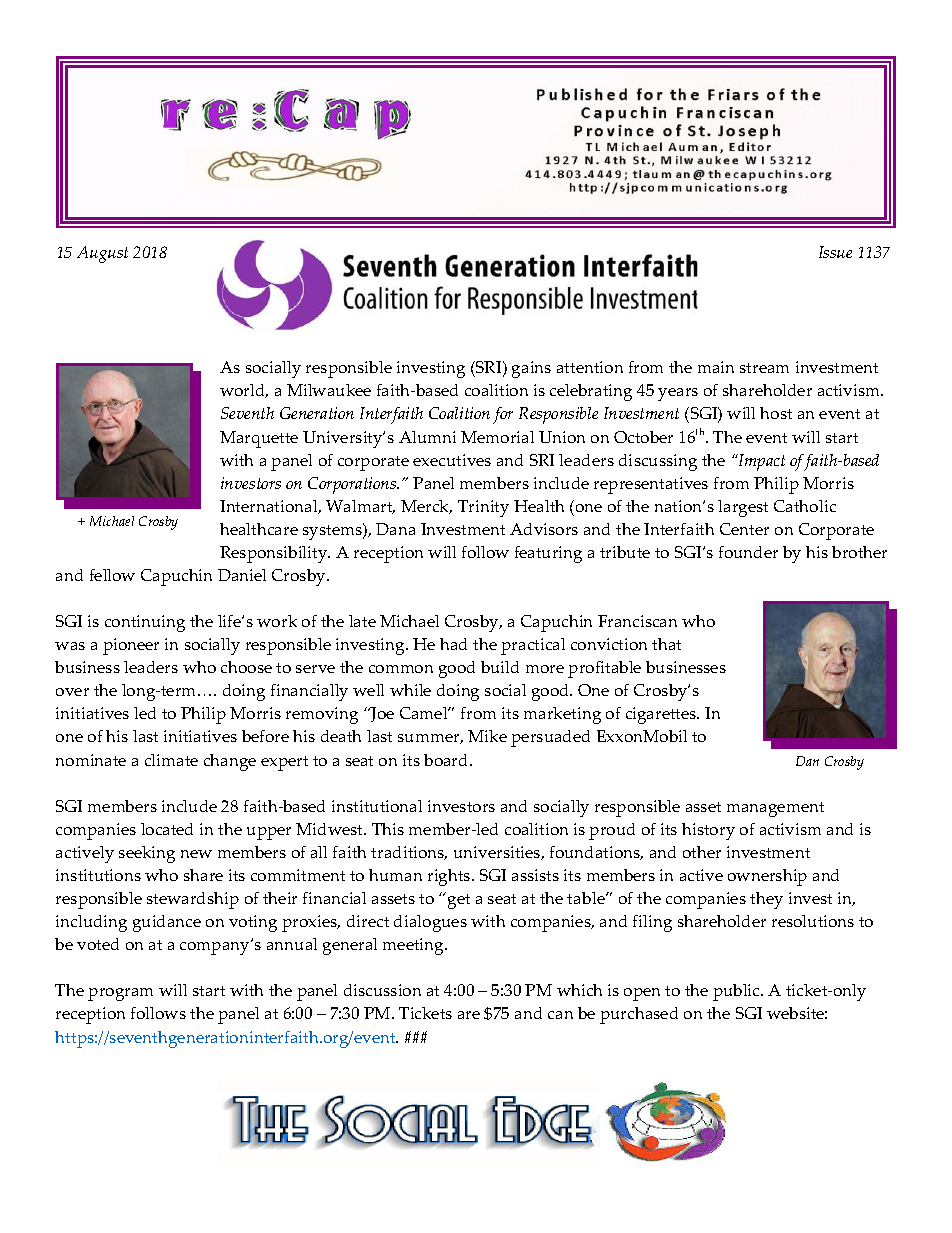 Image resolution: width=952 pixels, height=1233 pixels. Describe the element at coordinates (775, 809) in the screenshot. I see `management` at that location.
